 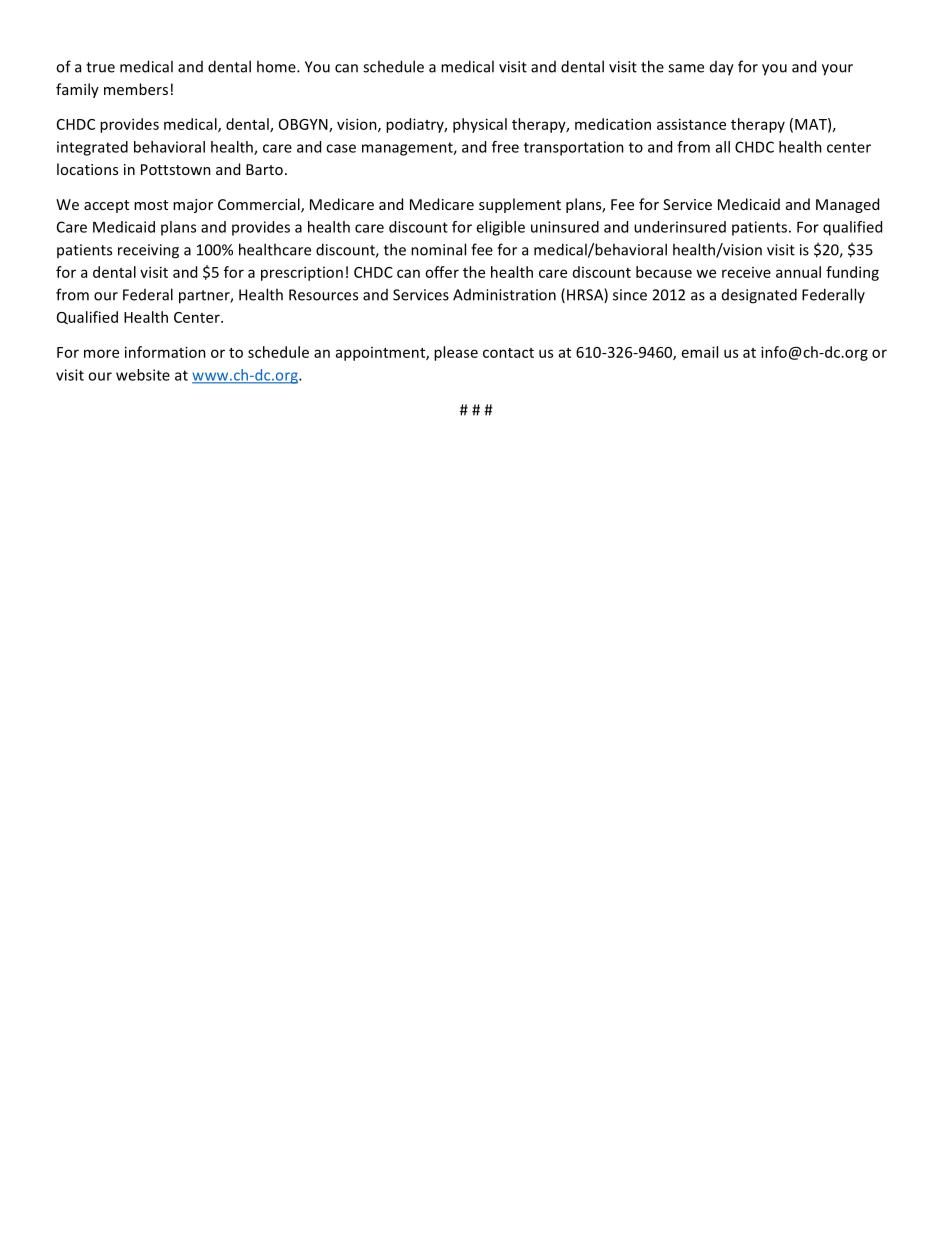 I want to click on website, so click(x=143, y=375).
